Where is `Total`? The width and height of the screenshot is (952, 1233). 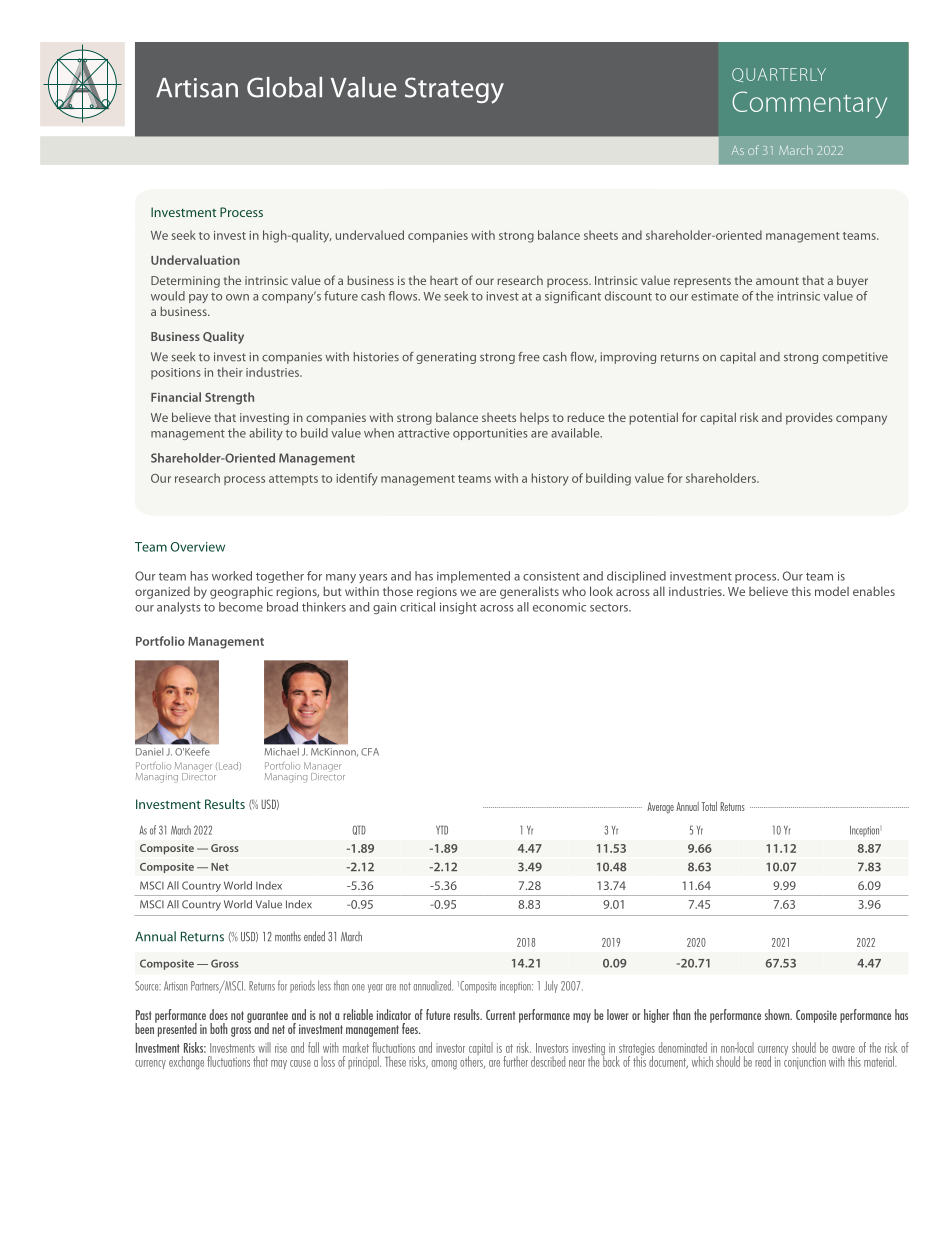
Total is located at coordinates (709, 806).
